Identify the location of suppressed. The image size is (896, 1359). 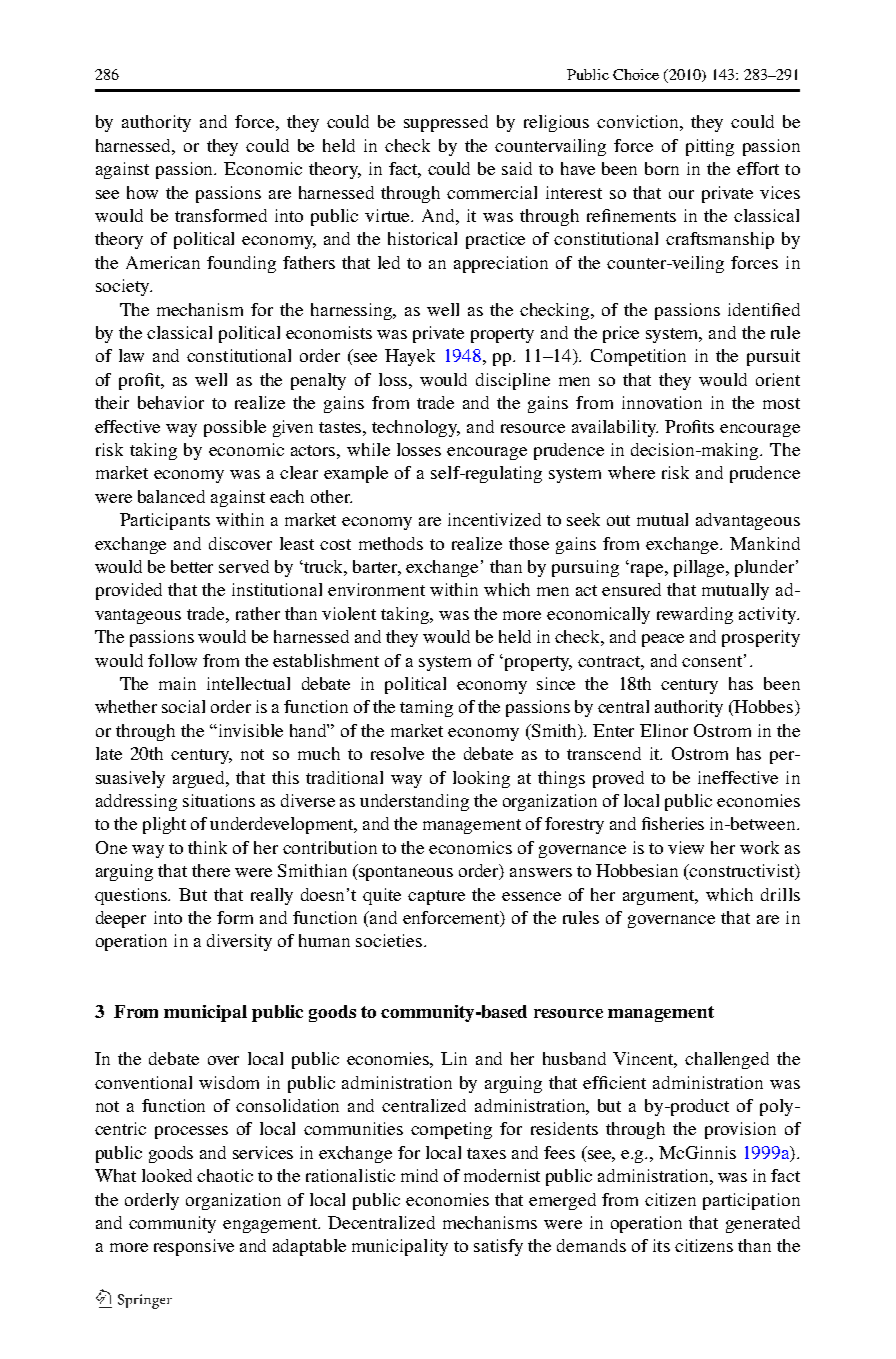
(446, 123).
